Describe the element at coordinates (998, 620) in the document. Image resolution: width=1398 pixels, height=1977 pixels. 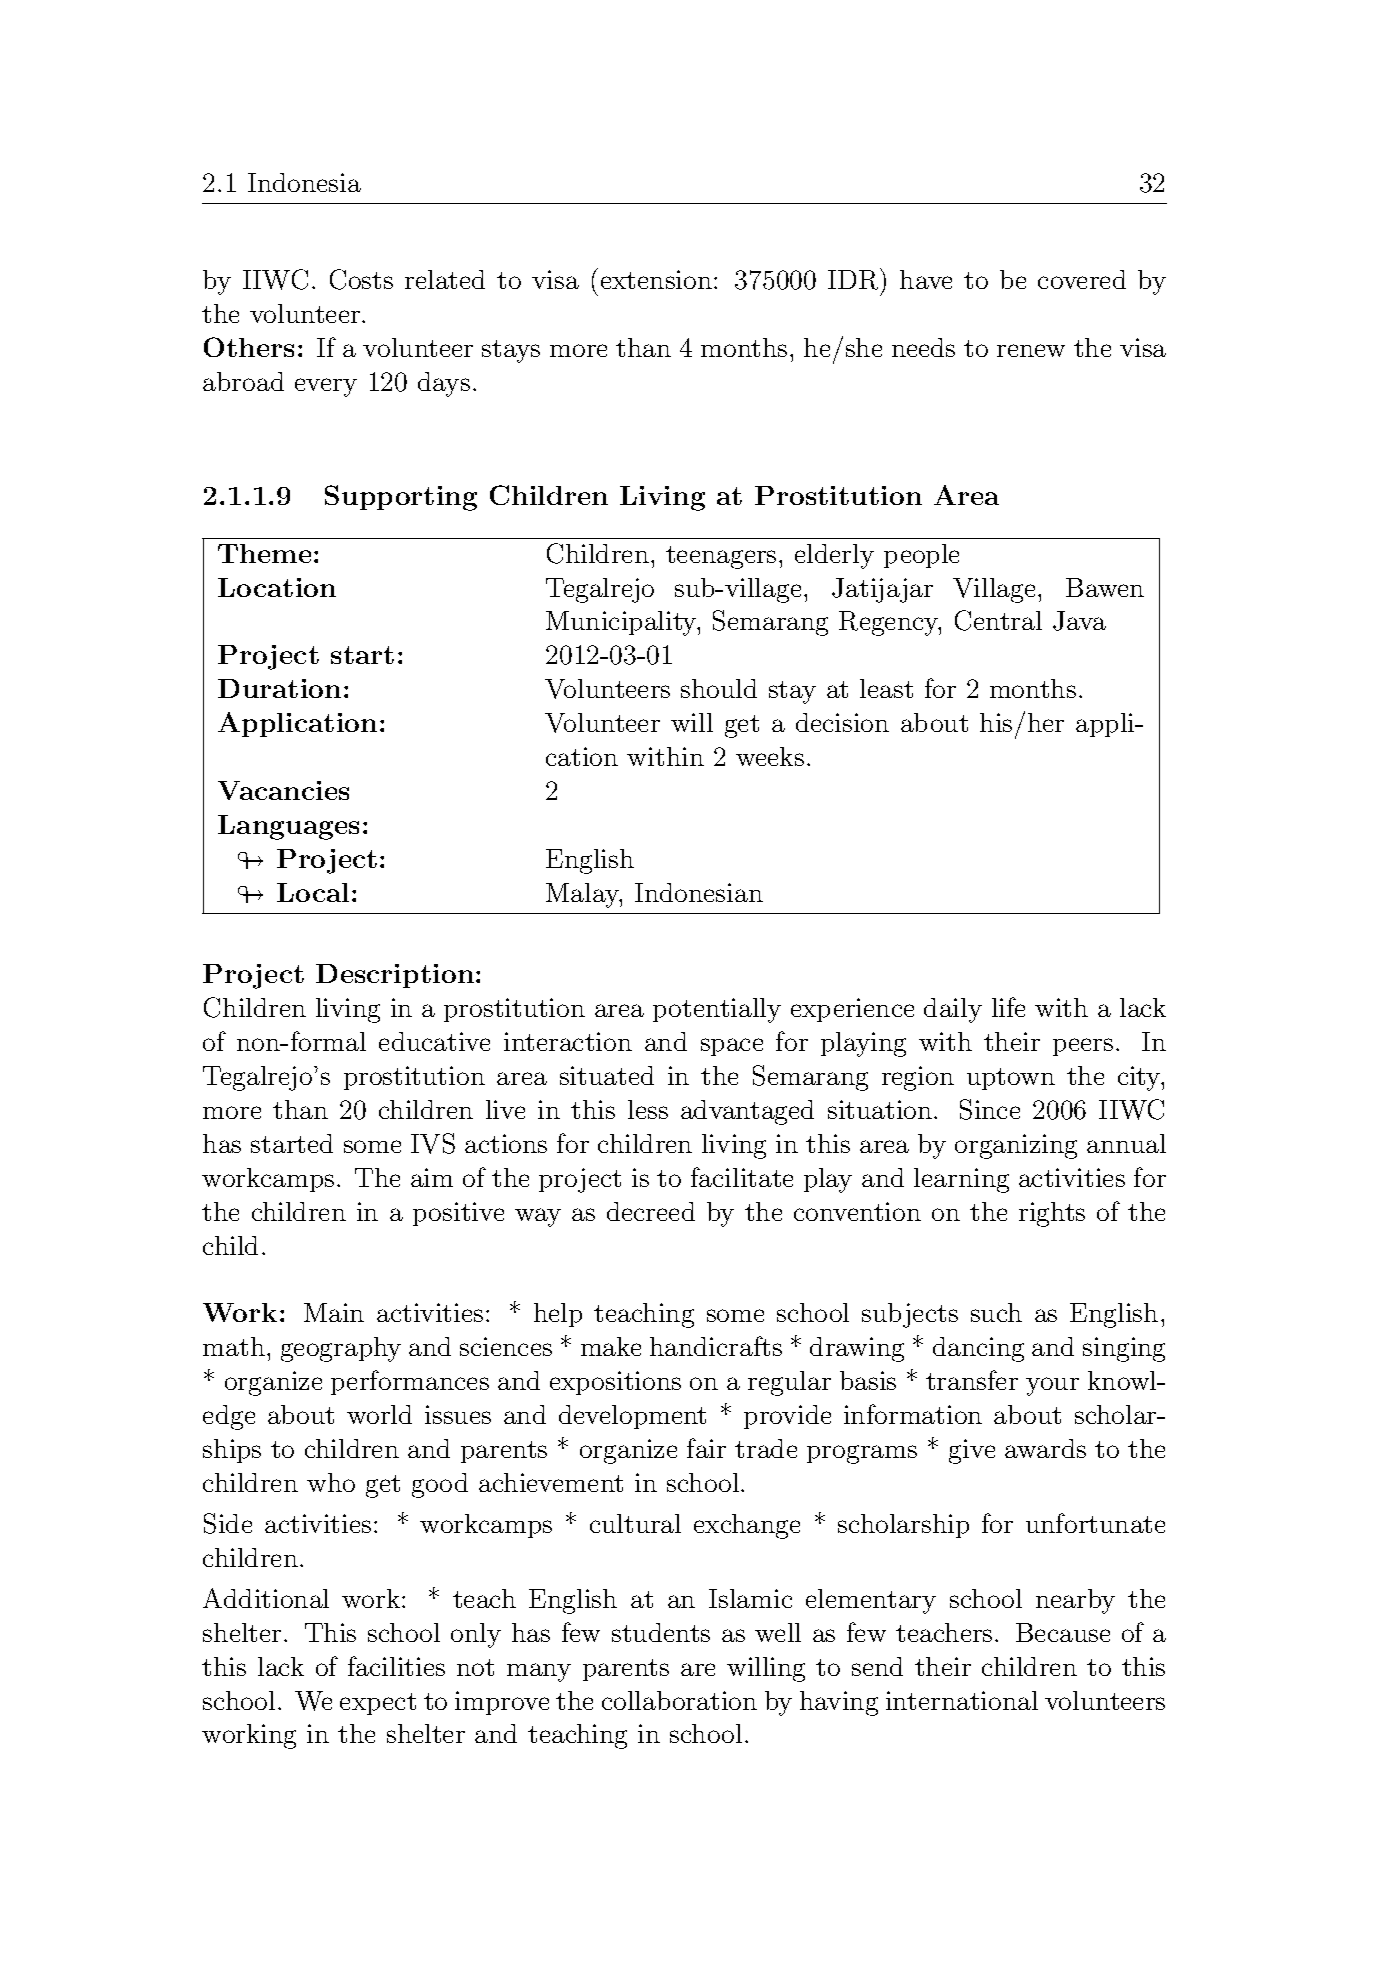
I see `Central` at that location.
